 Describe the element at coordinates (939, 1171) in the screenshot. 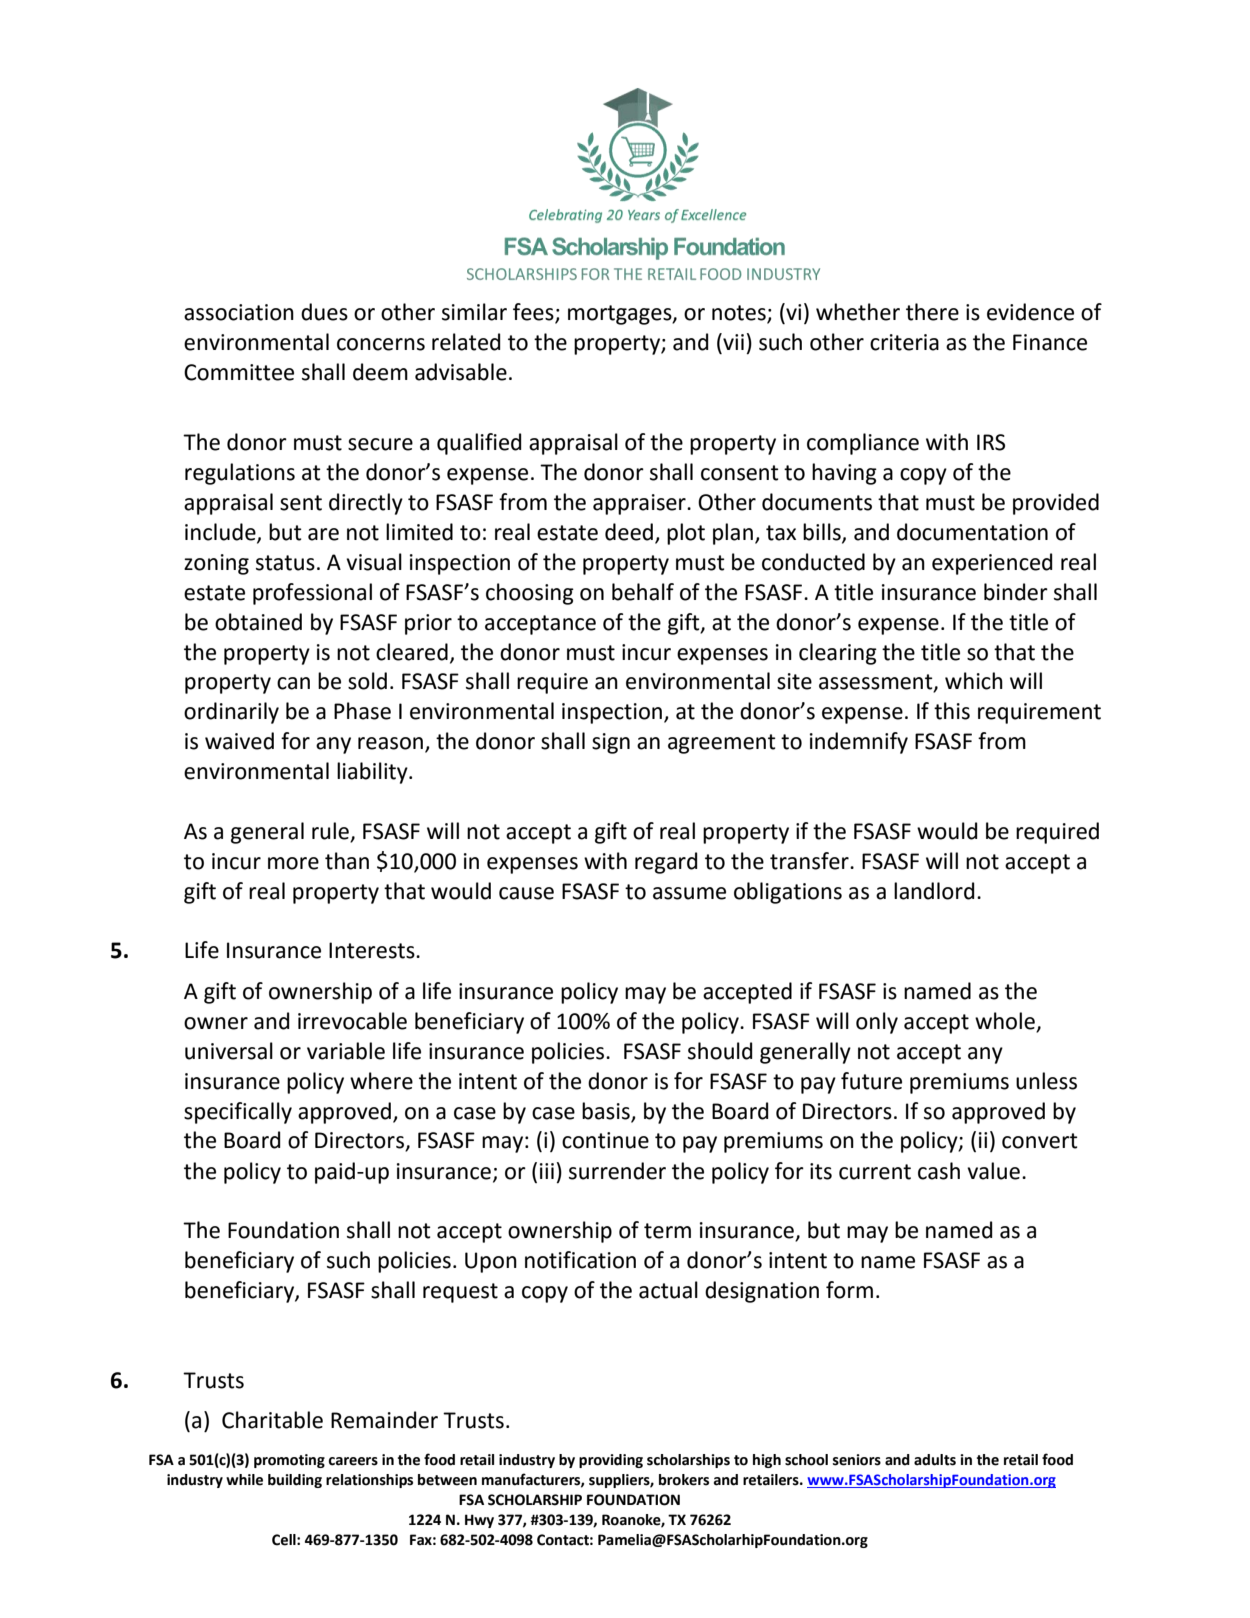

I see `cash` at that location.
